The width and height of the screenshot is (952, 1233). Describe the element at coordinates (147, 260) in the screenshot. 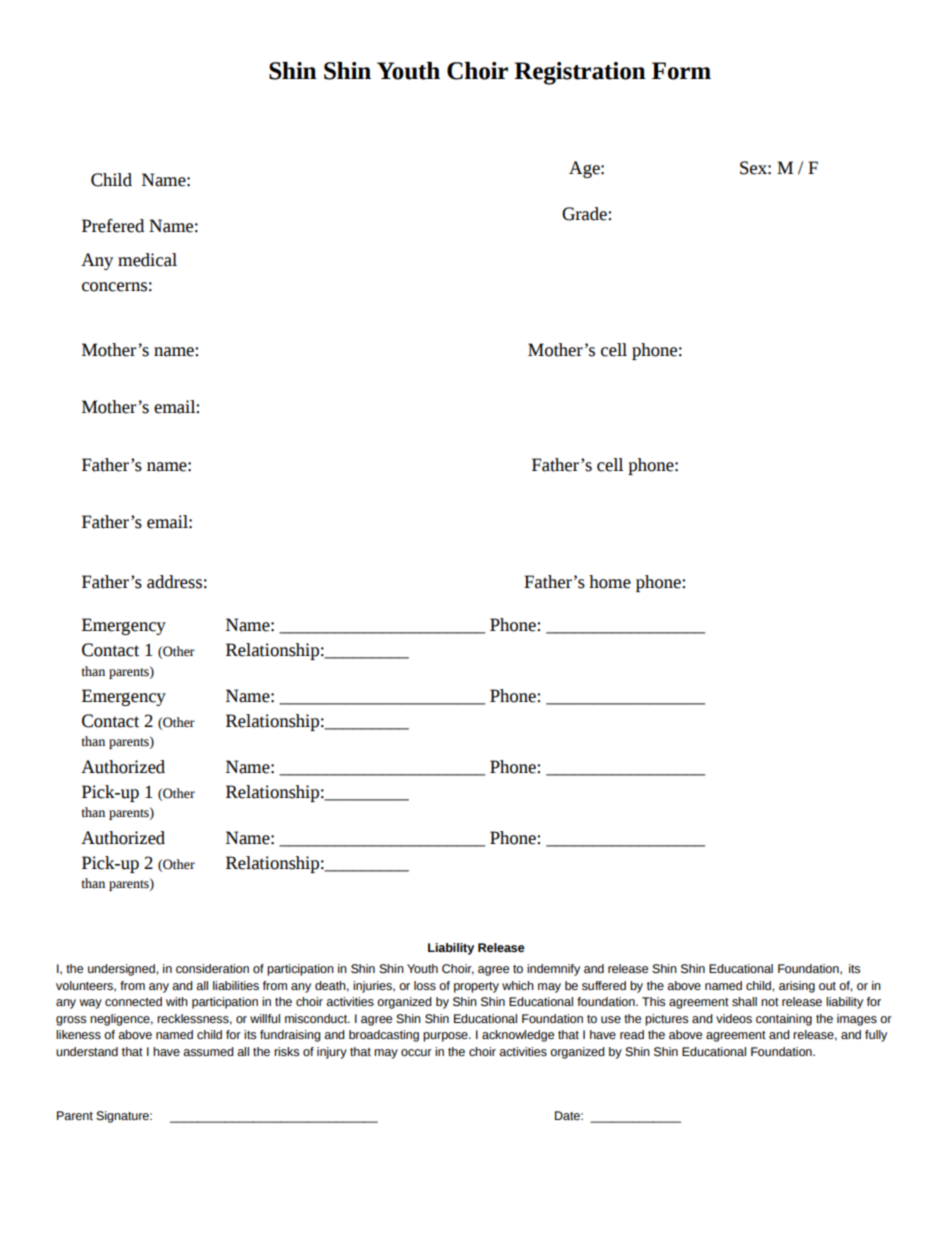

I see `medical` at that location.
